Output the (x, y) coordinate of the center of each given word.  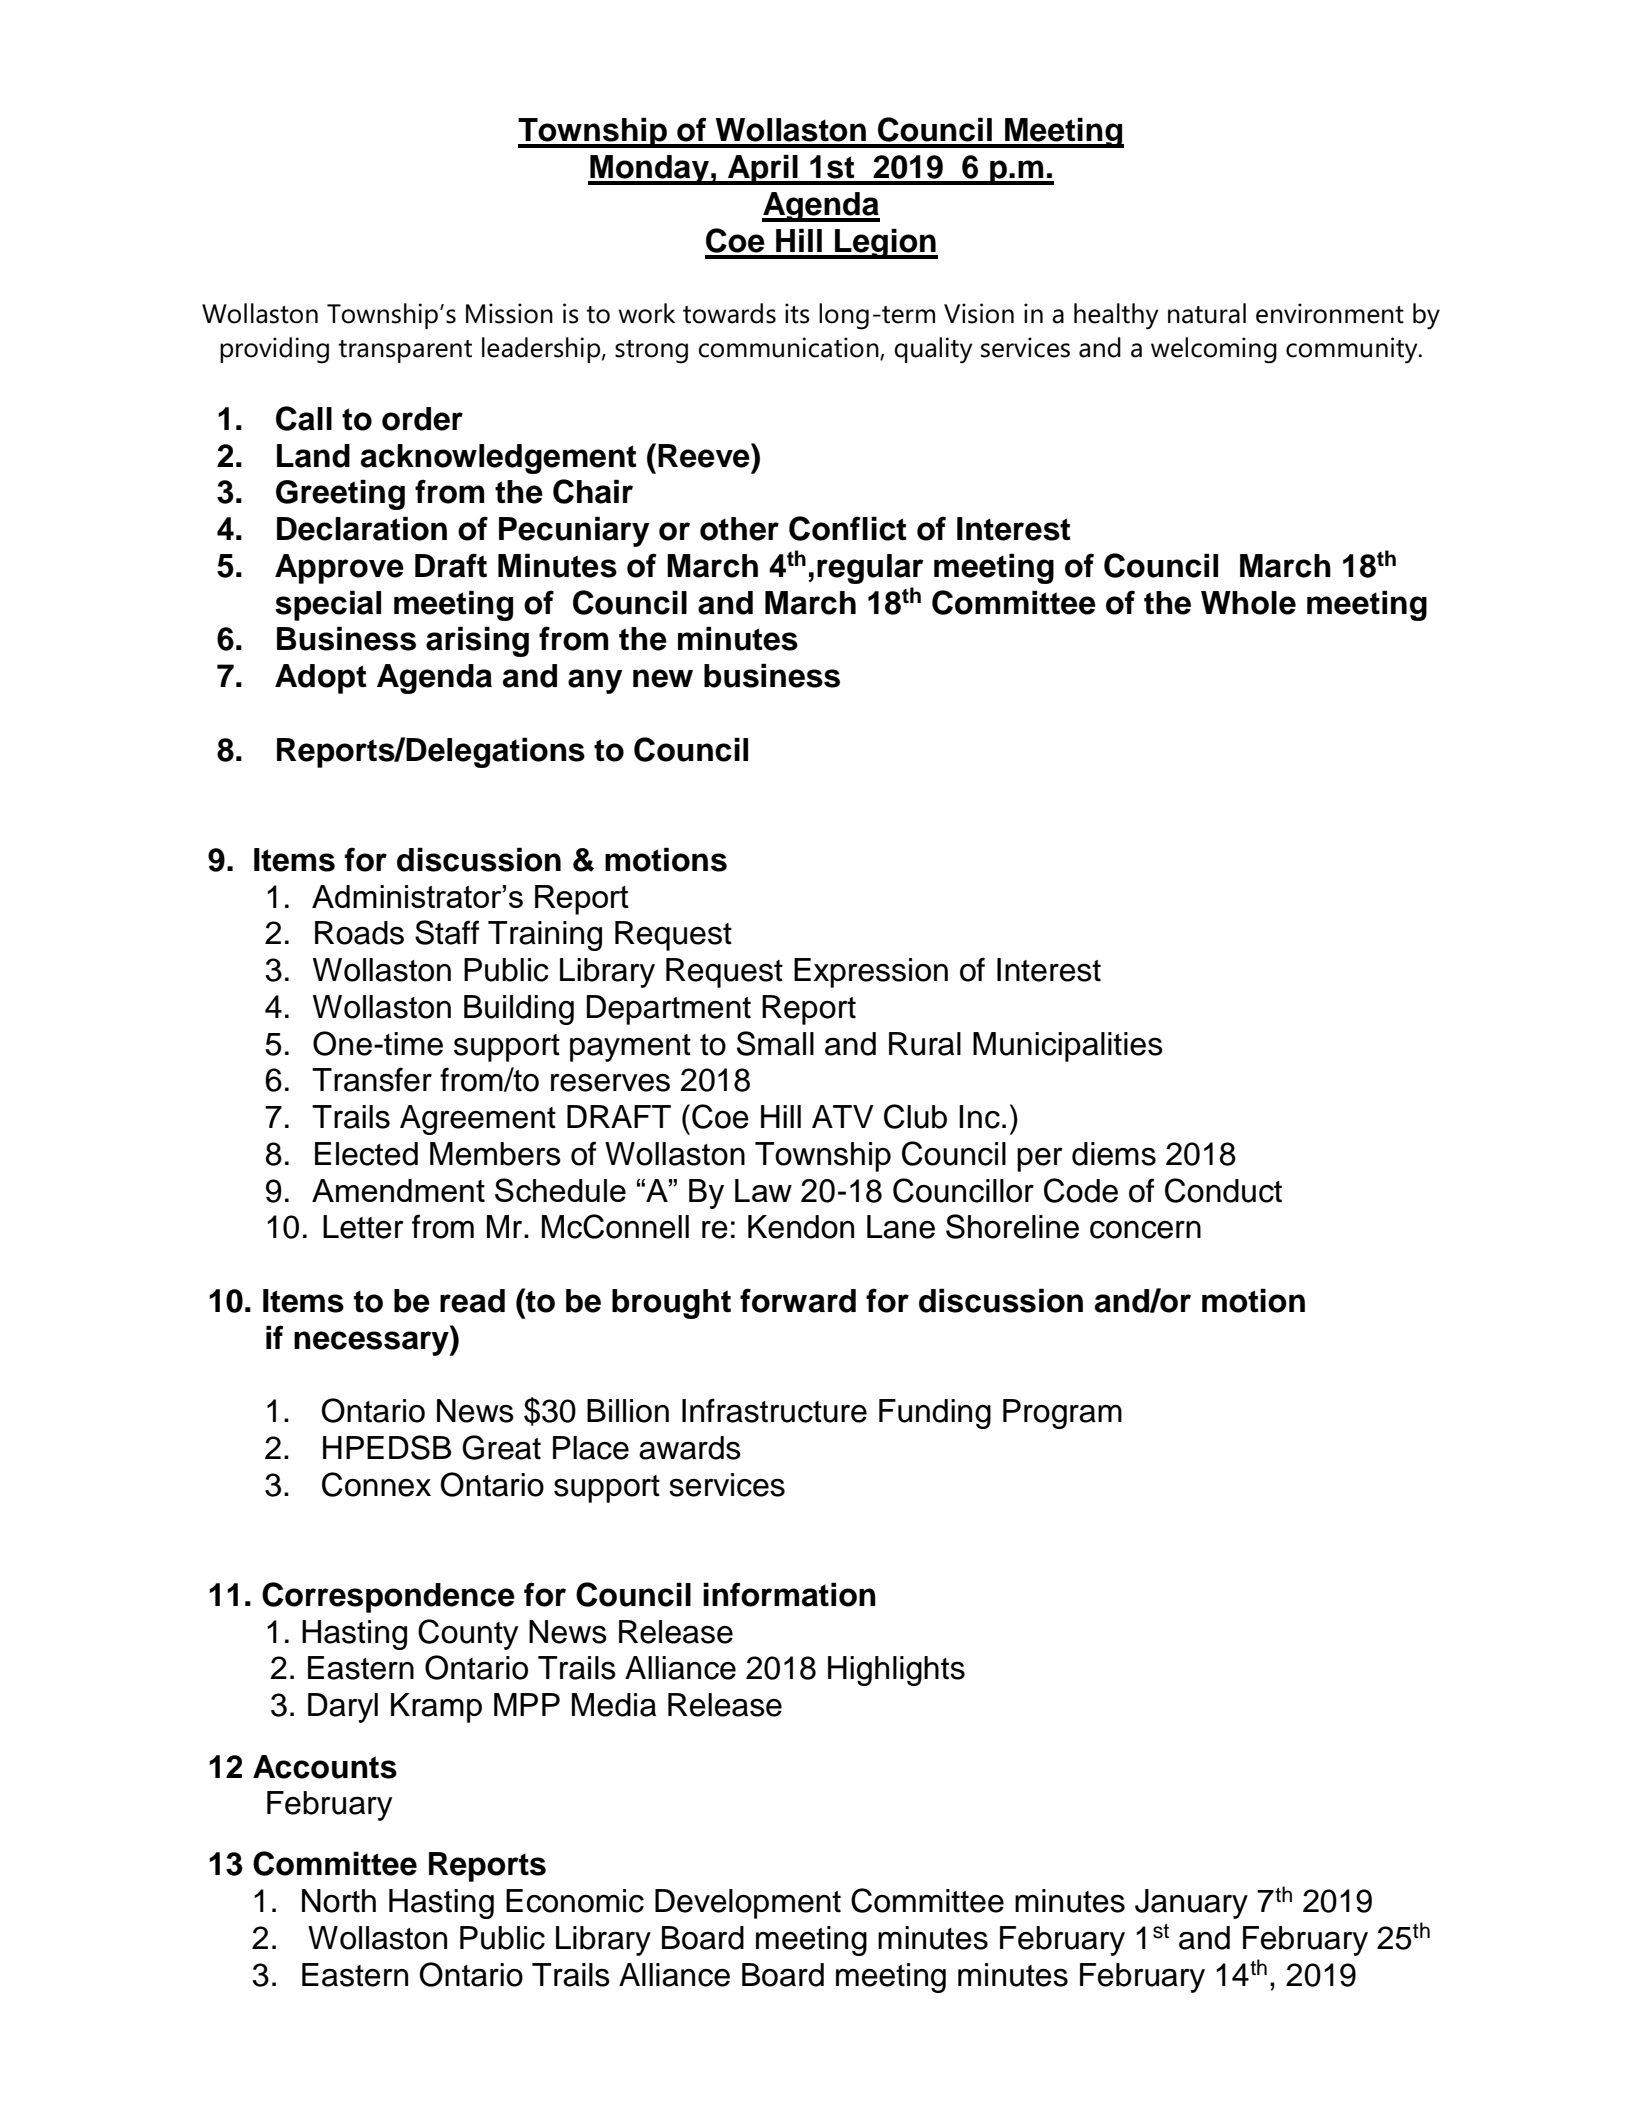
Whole (1248, 603)
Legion (885, 243)
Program (1062, 1414)
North (339, 1901)
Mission (509, 313)
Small (775, 1043)
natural (1207, 313)
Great (501, 1447)
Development (748, 1904)
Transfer (372, 1079)
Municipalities (1068, 1047)
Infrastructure (774, 1410)
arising (477, 641)
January (1191, 1904)
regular (870, 569)
